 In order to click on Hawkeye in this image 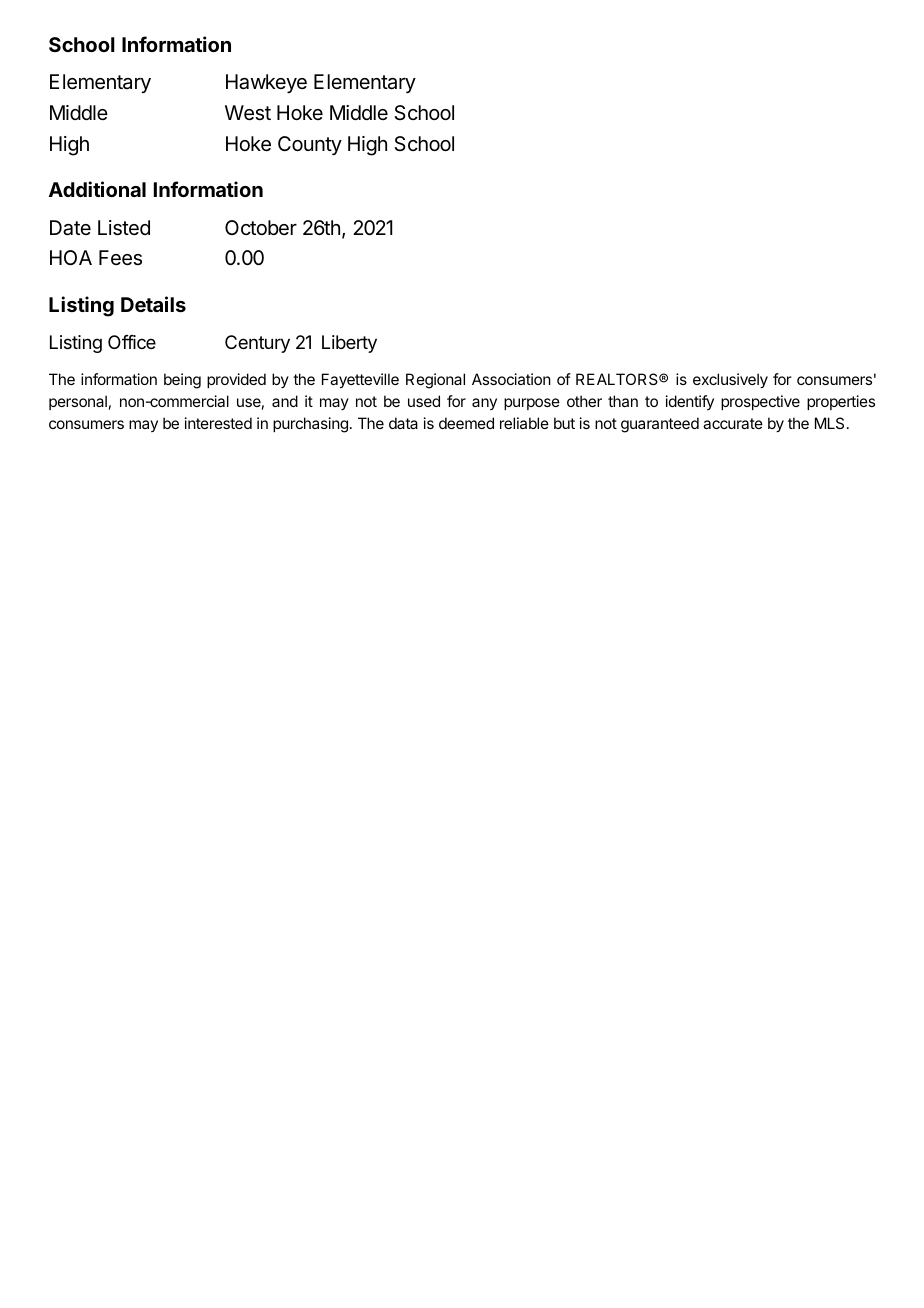, I will do `click(266, 83)`.
